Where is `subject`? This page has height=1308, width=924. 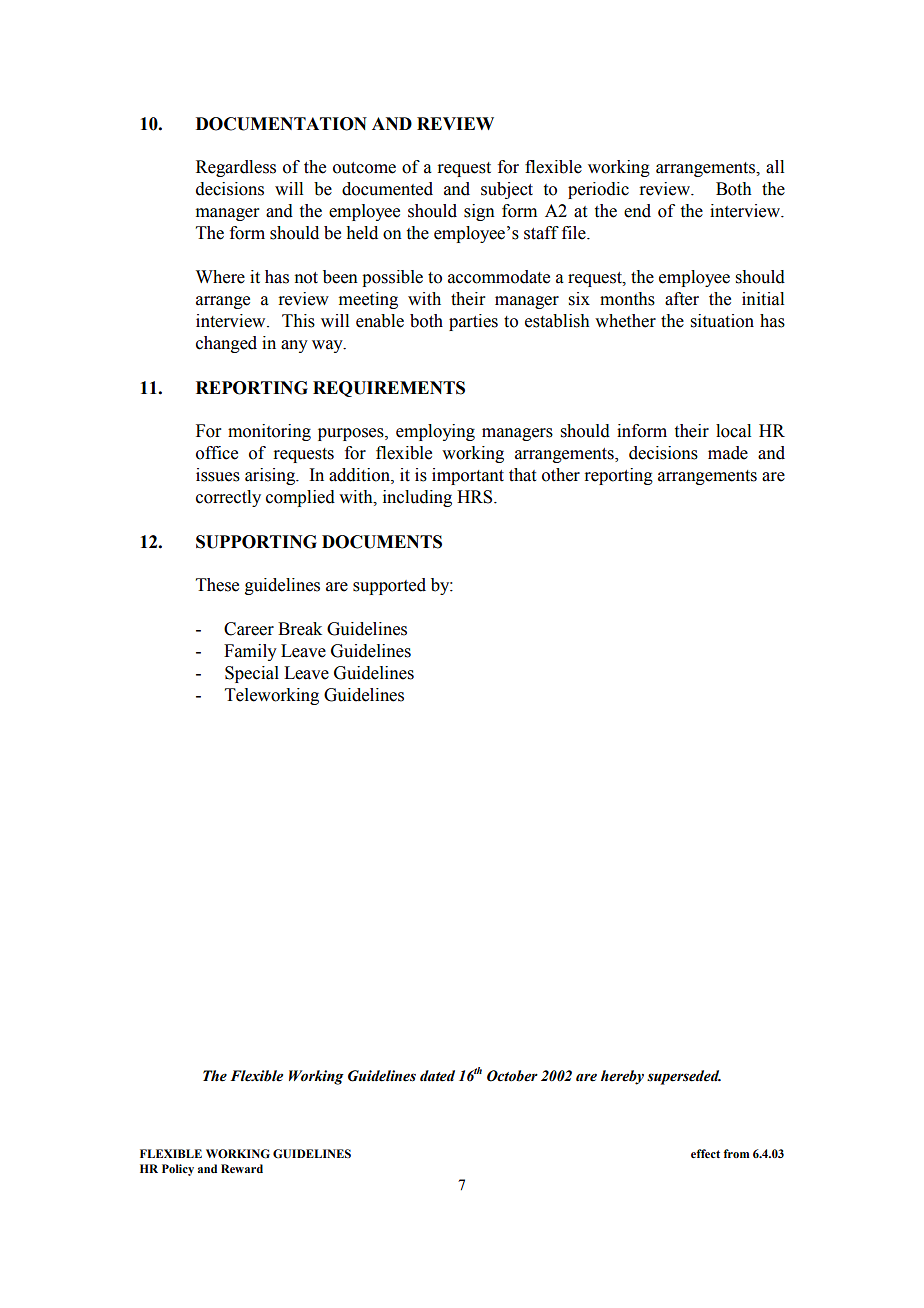 subject is located at coordinates (507, 190).
